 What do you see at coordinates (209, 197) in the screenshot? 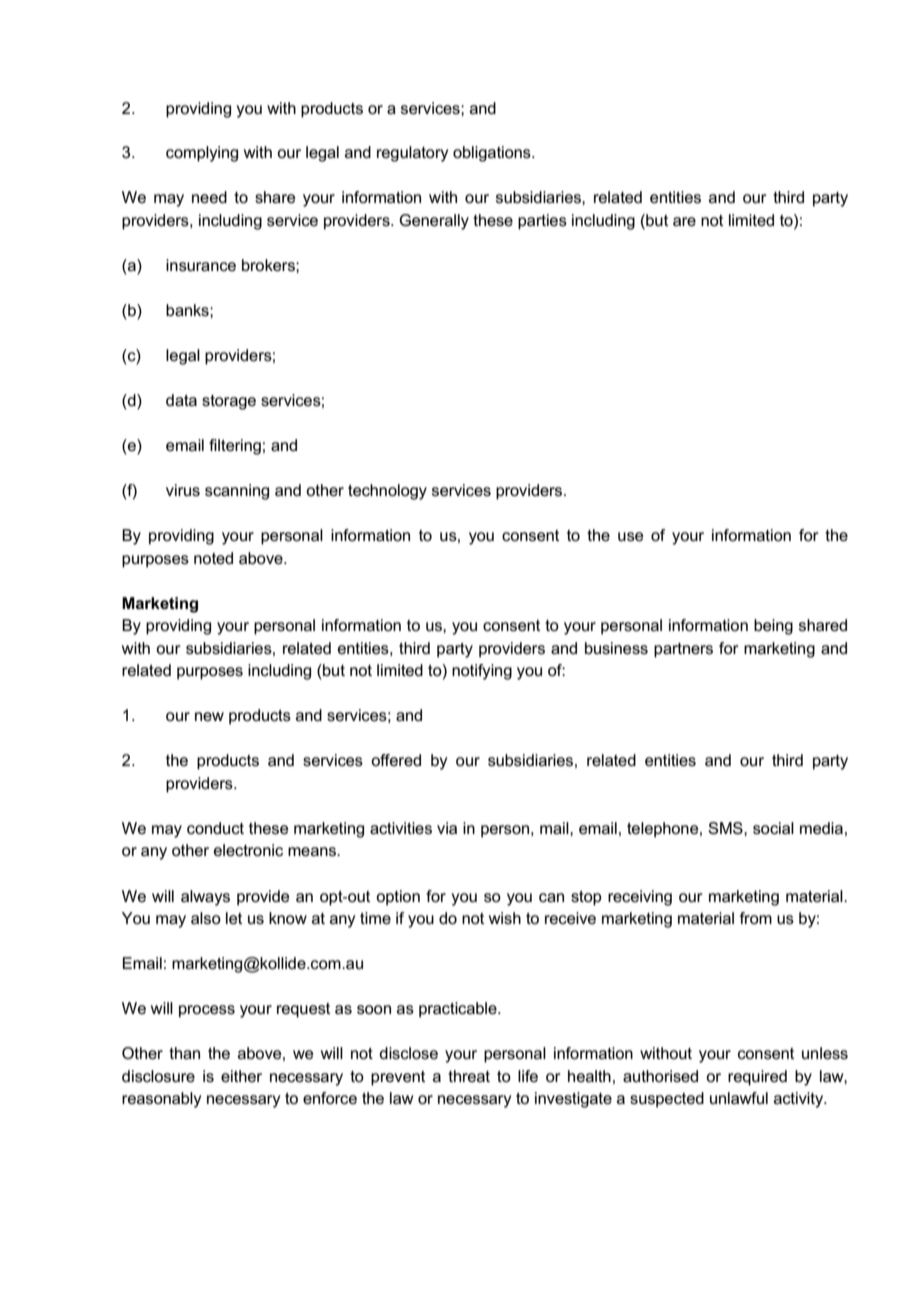
I see `need` at bounding box center [209, 197].
